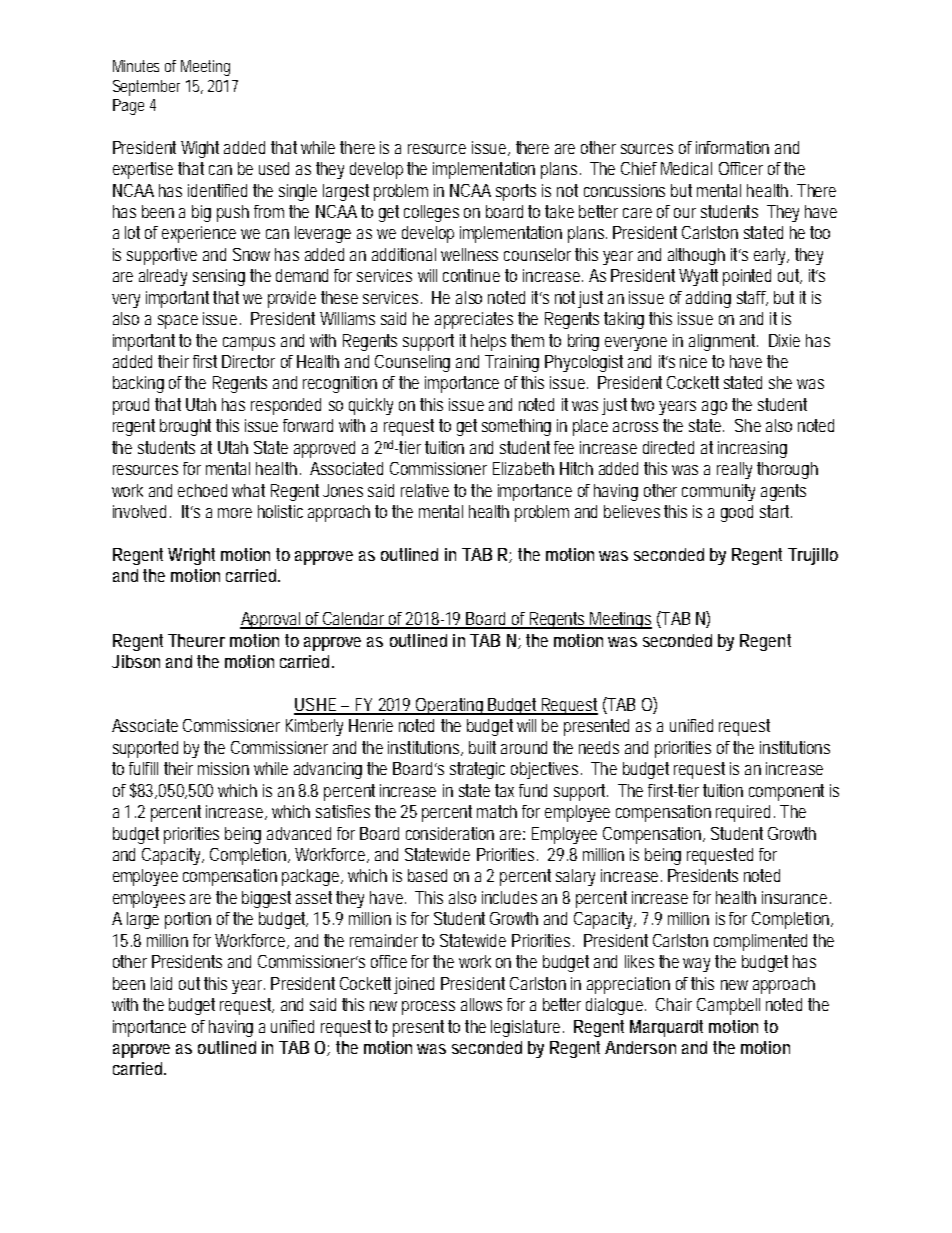 Image resolution: width=952 pixels, height=1233 pixels. What do you see at coordinates (161, 983) in the screenshot?
I see `laid` at bounding box center [161, 983].
